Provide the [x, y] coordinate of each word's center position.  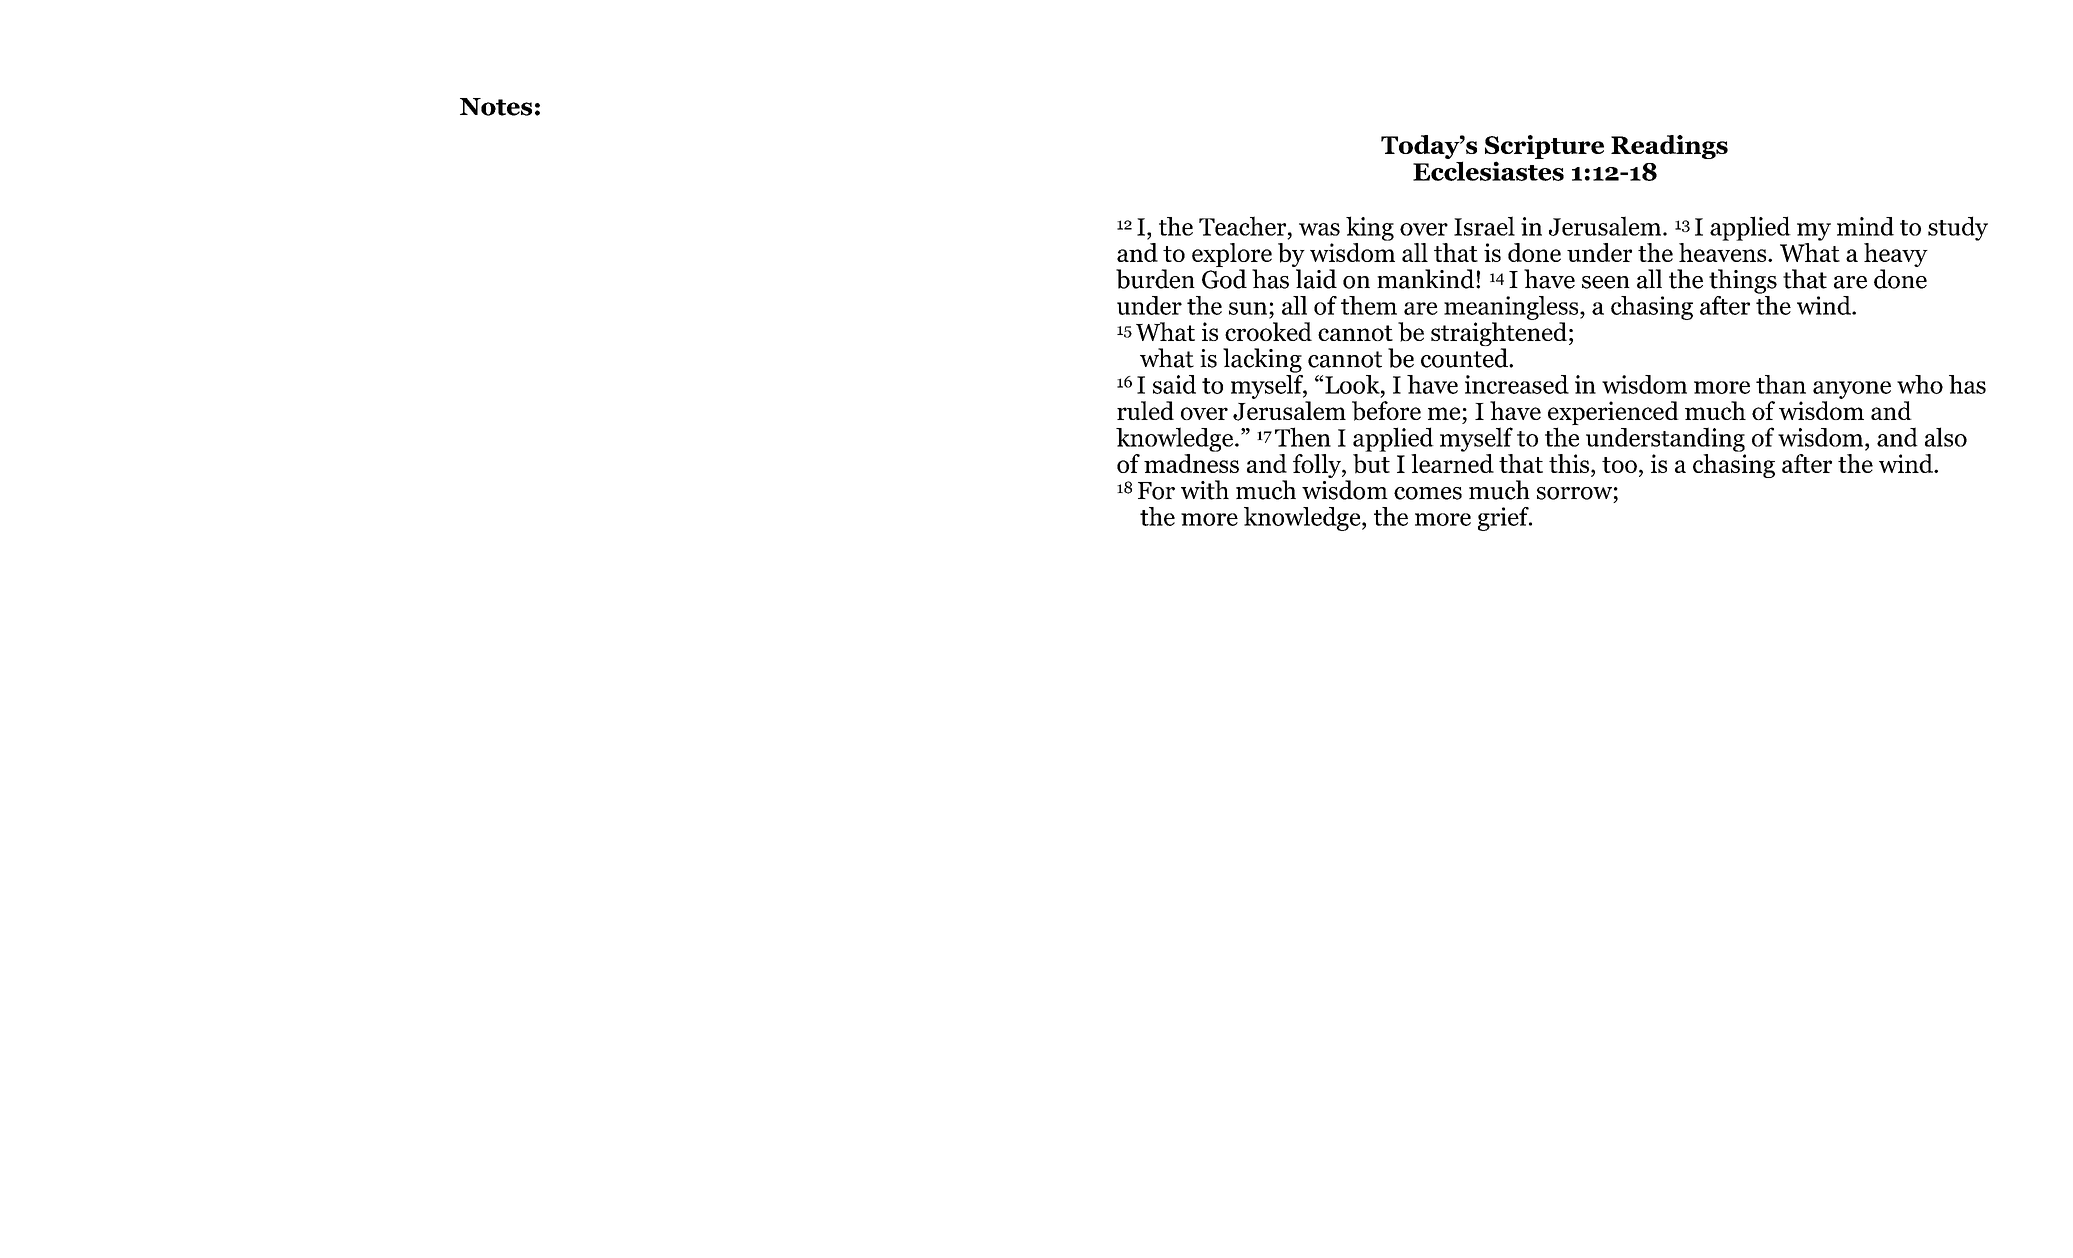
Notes [496, 107]
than [1781, 384]
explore [1232, 256]
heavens [1724, 251]
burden [1155, 279]
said [1174, 384]
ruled [1145, 410]
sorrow [1574, 493]
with [1205, 490]
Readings [1669, 147]
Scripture [1544, 148]
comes [1428, 493]
